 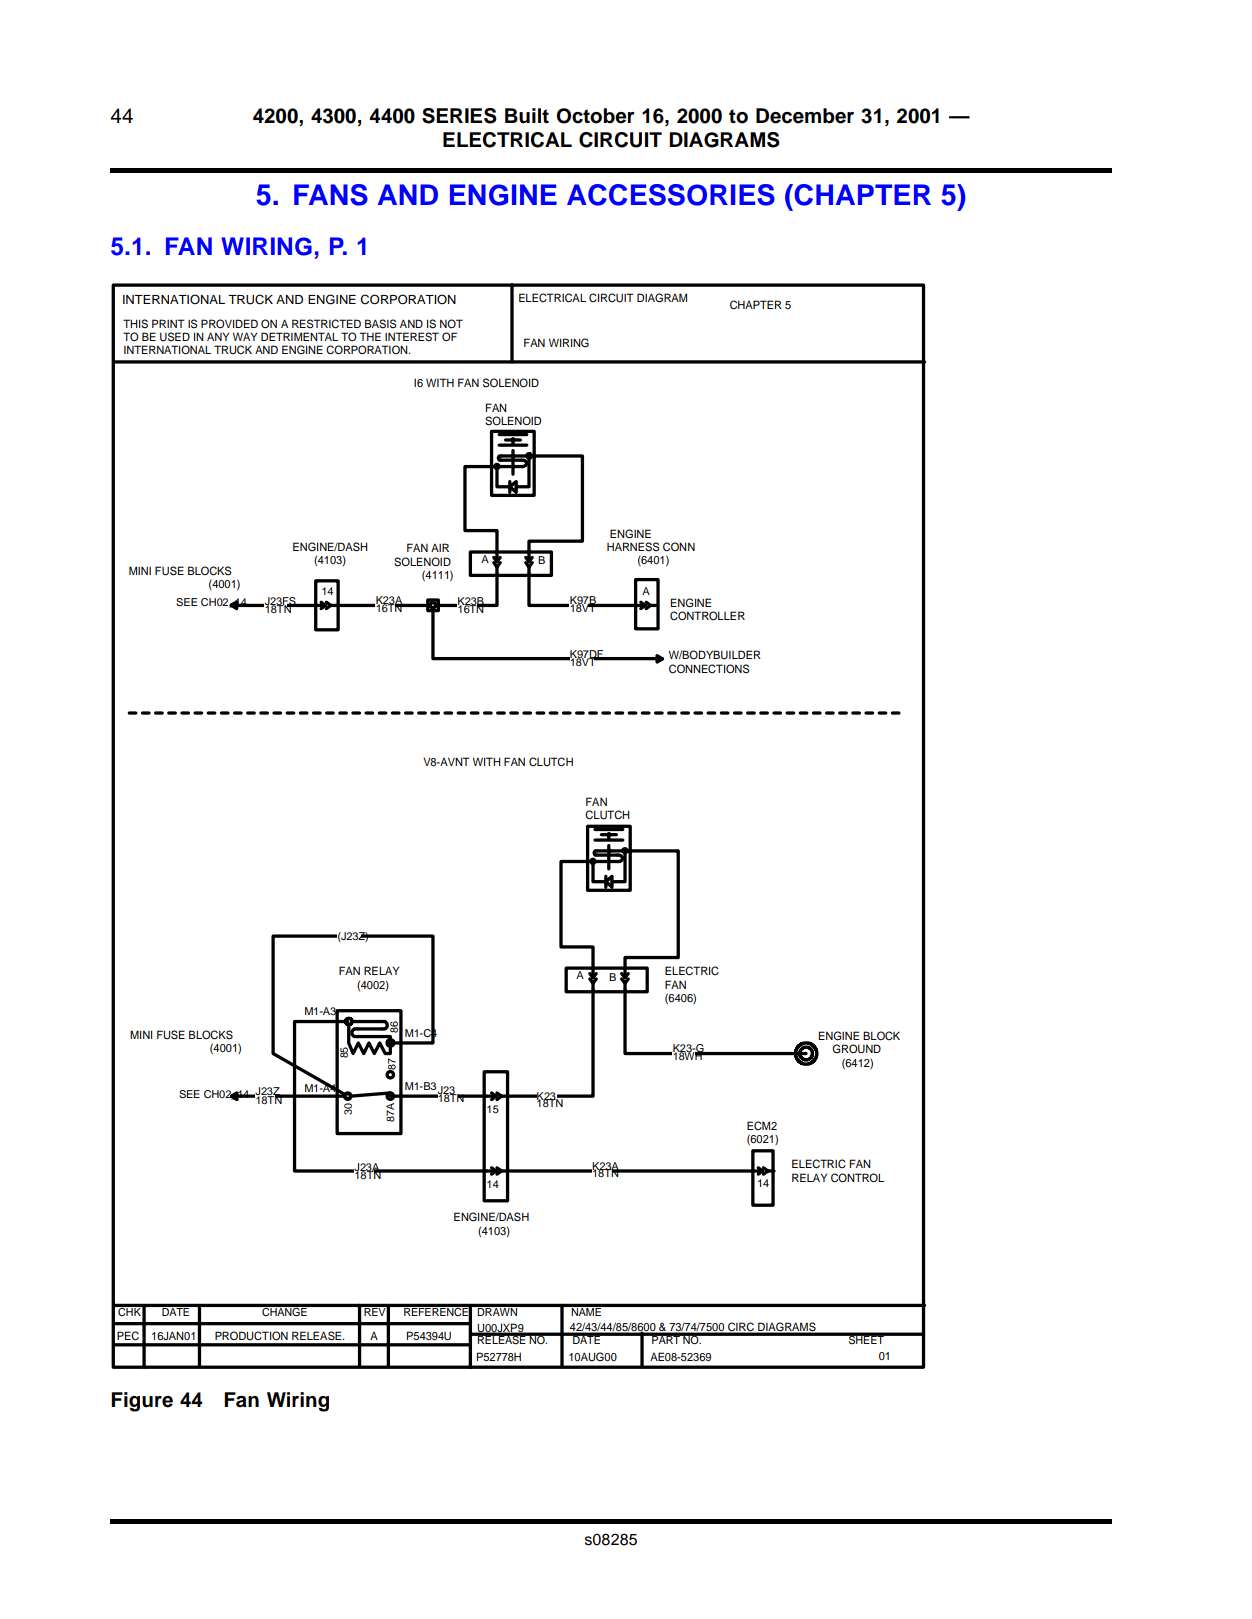 What do you see at coordinates (331, 195) in the page?
I see `FANS` at bounding box center [331, 195].
